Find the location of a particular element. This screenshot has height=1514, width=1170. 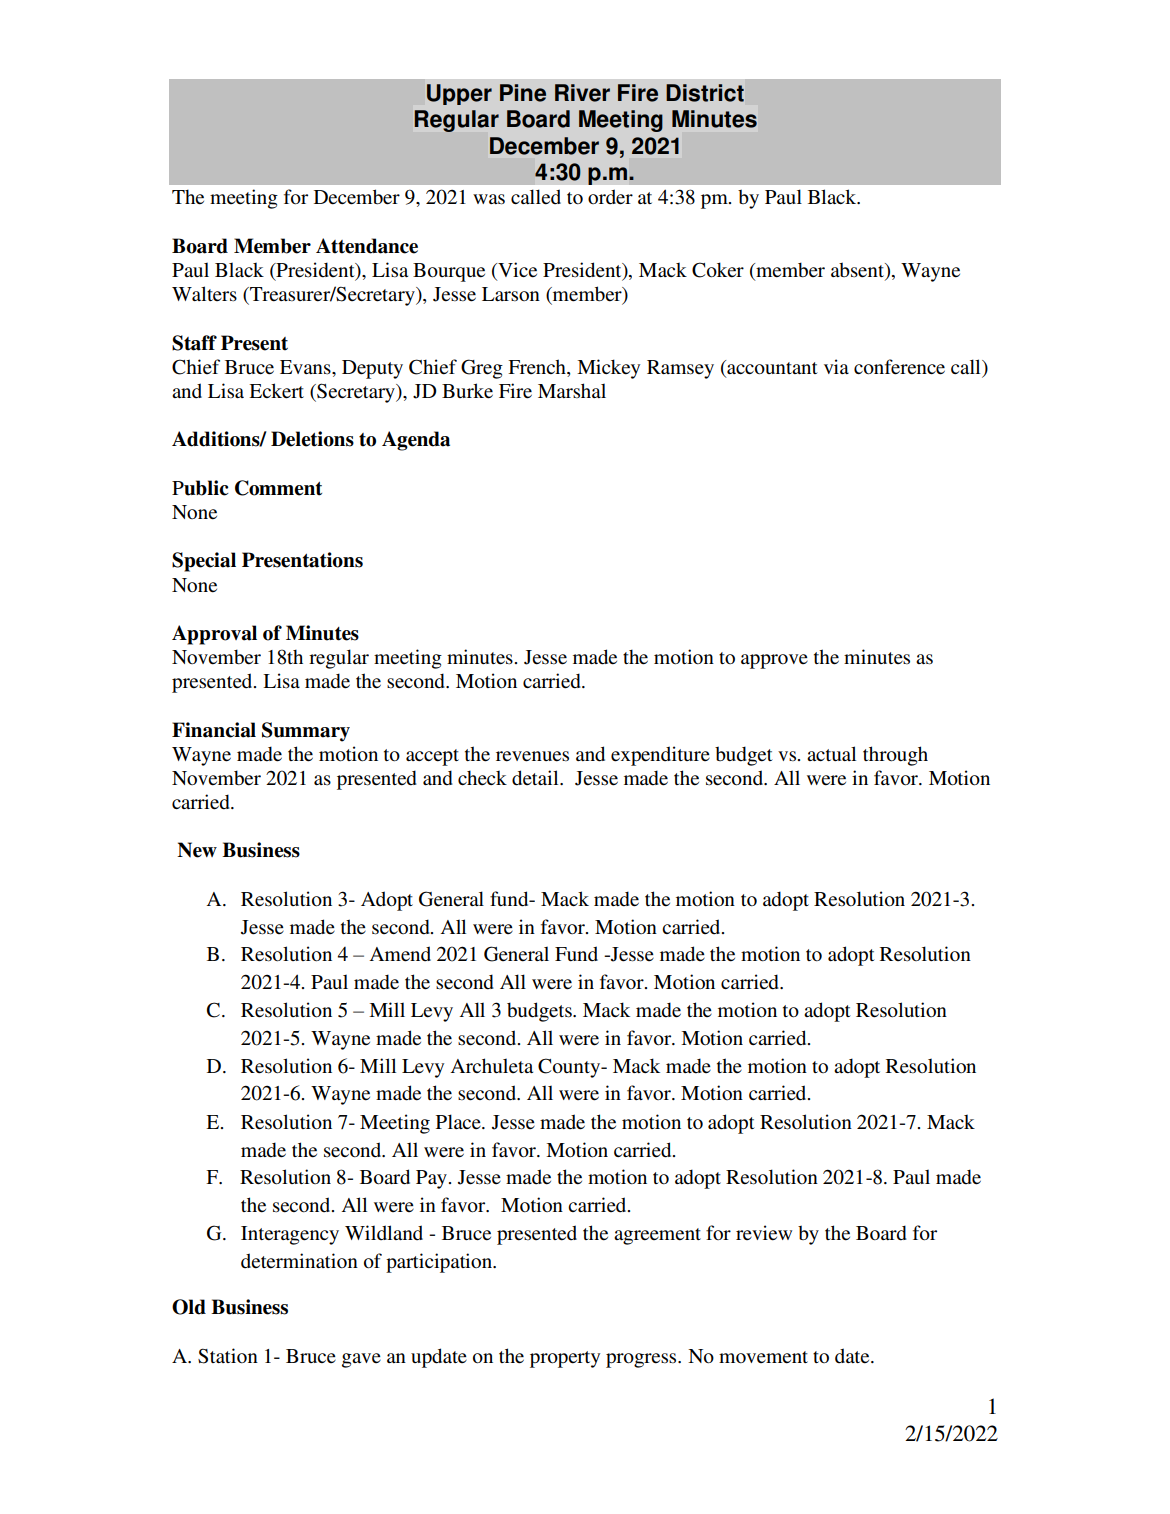

District is located at coordinates (705, 93).
